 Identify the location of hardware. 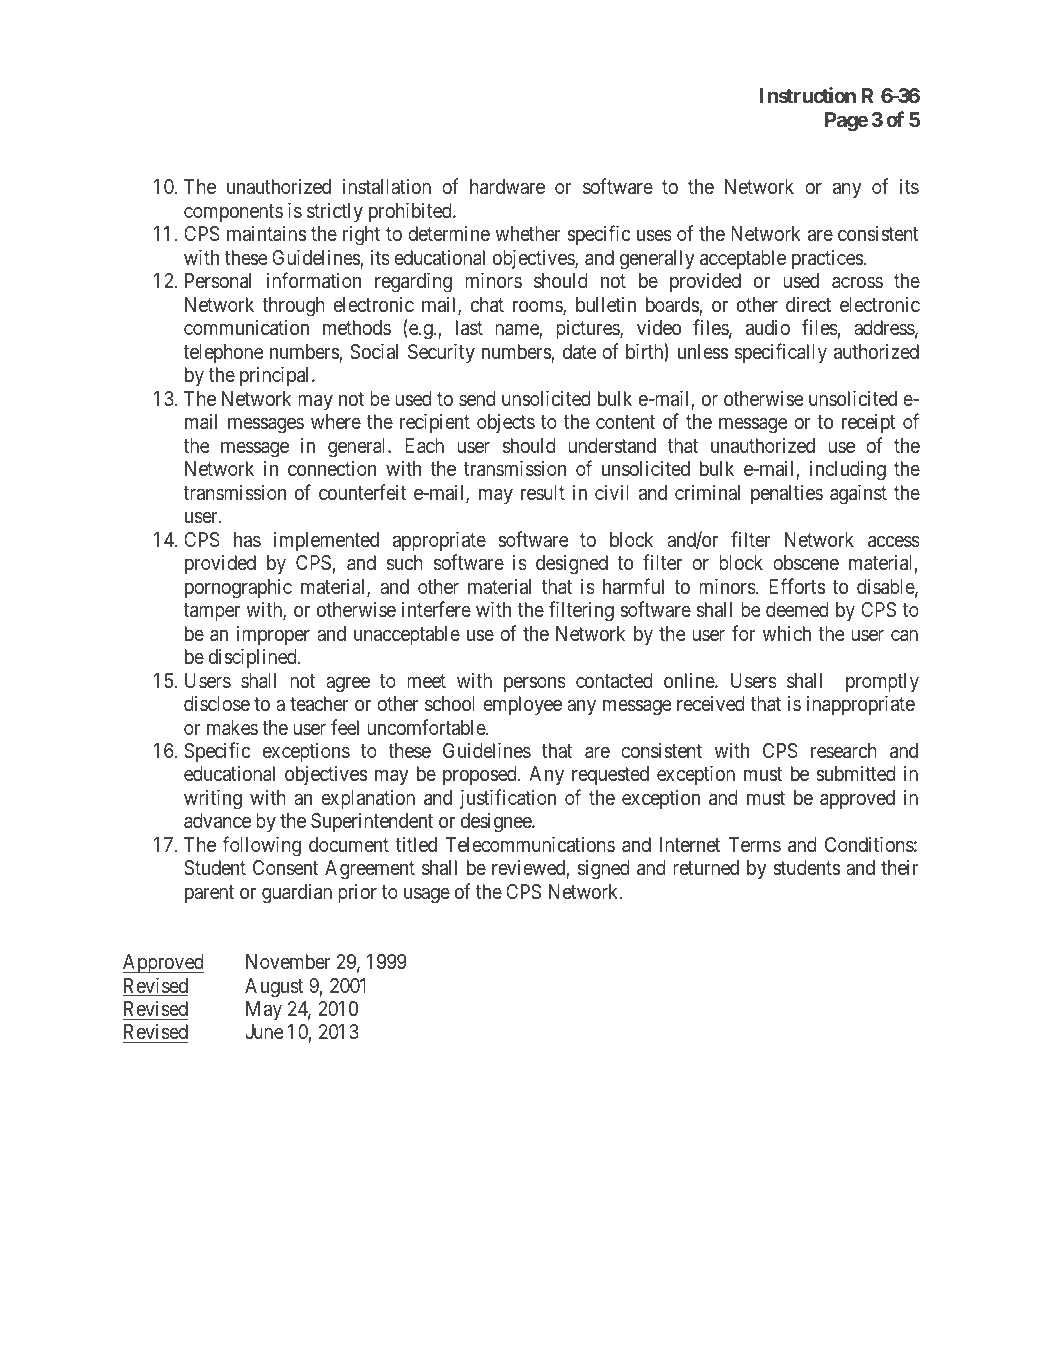
(507, 186).
